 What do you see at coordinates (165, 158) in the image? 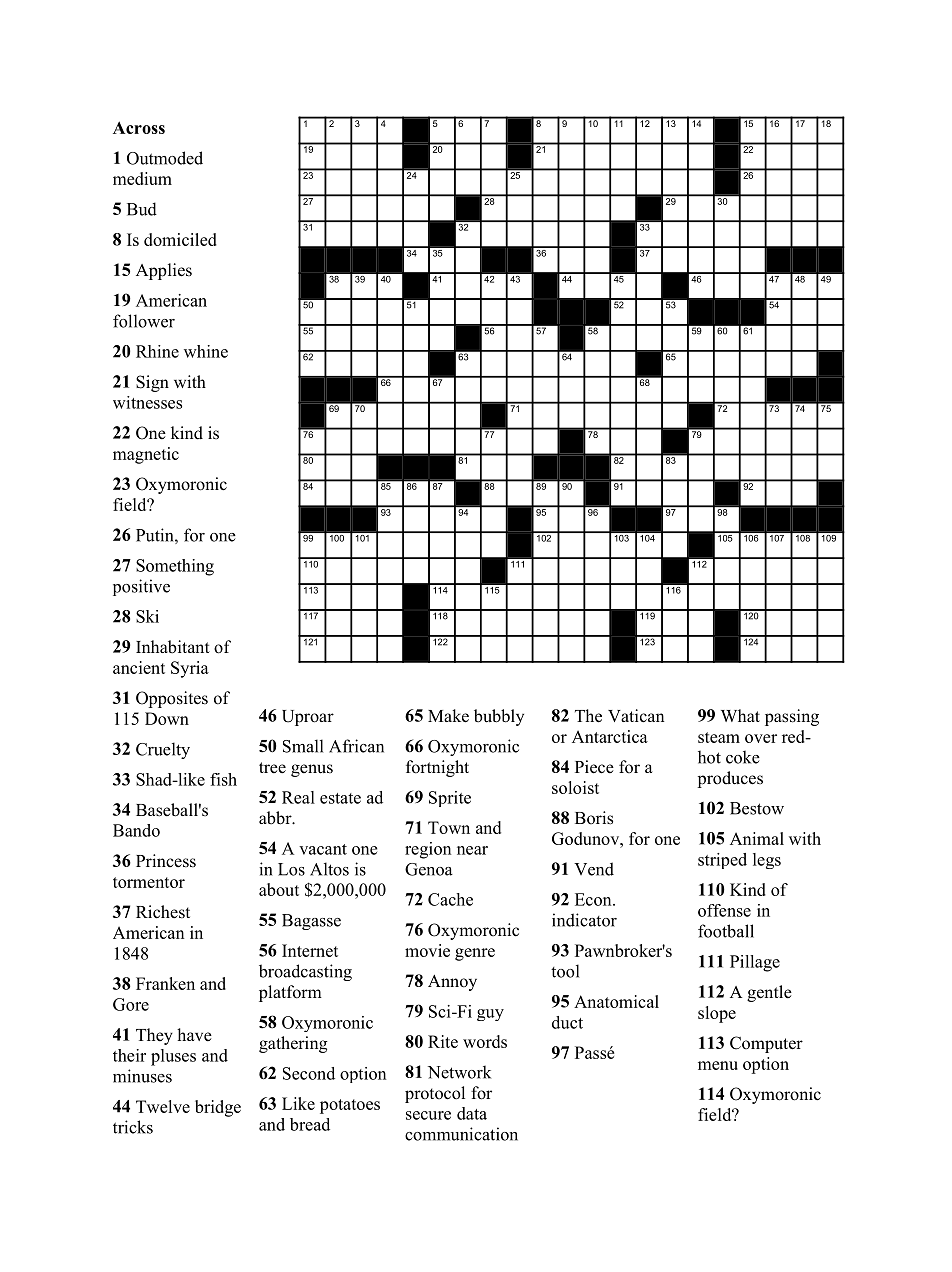
I see `Outmoded` at bounding box center [165, 158].
